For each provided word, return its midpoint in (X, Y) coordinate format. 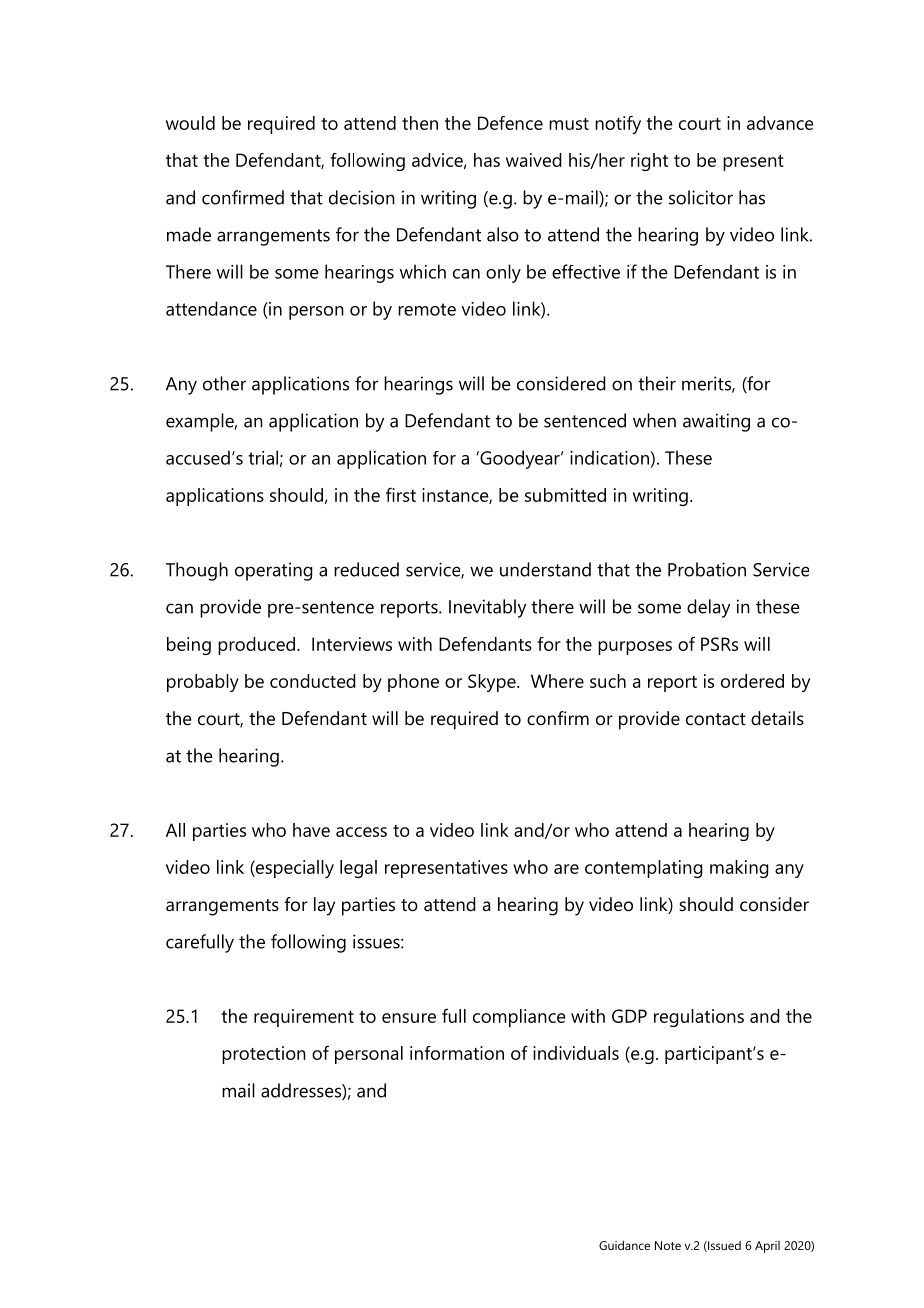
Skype (493, 683)
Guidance (624, 1245)
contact (716, 719)
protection (264, 1055)
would (190, 123)
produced (256, 646)
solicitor (701, 197)
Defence (510, 123)
